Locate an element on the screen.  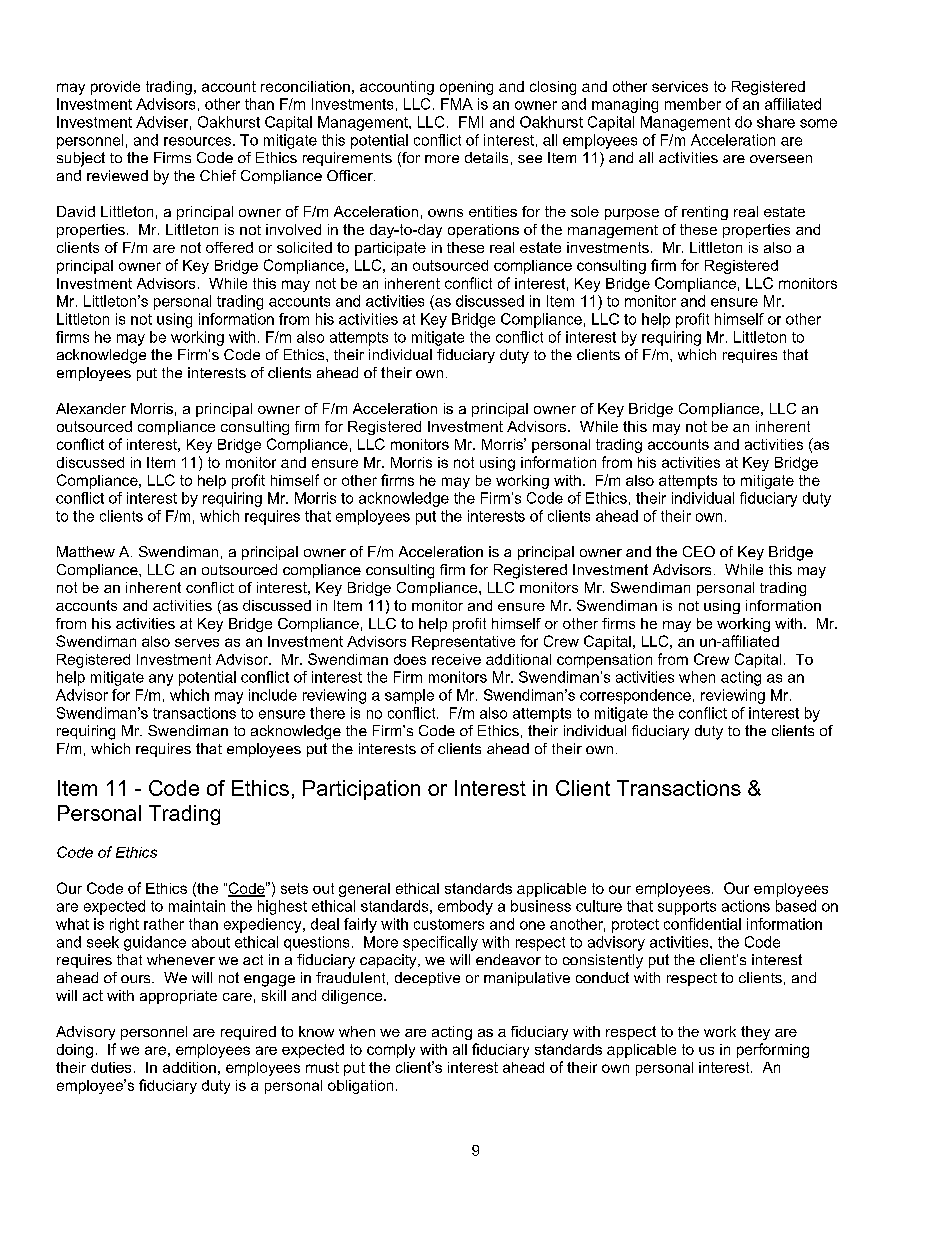
Alexander is located at coordinates (91, 408).
